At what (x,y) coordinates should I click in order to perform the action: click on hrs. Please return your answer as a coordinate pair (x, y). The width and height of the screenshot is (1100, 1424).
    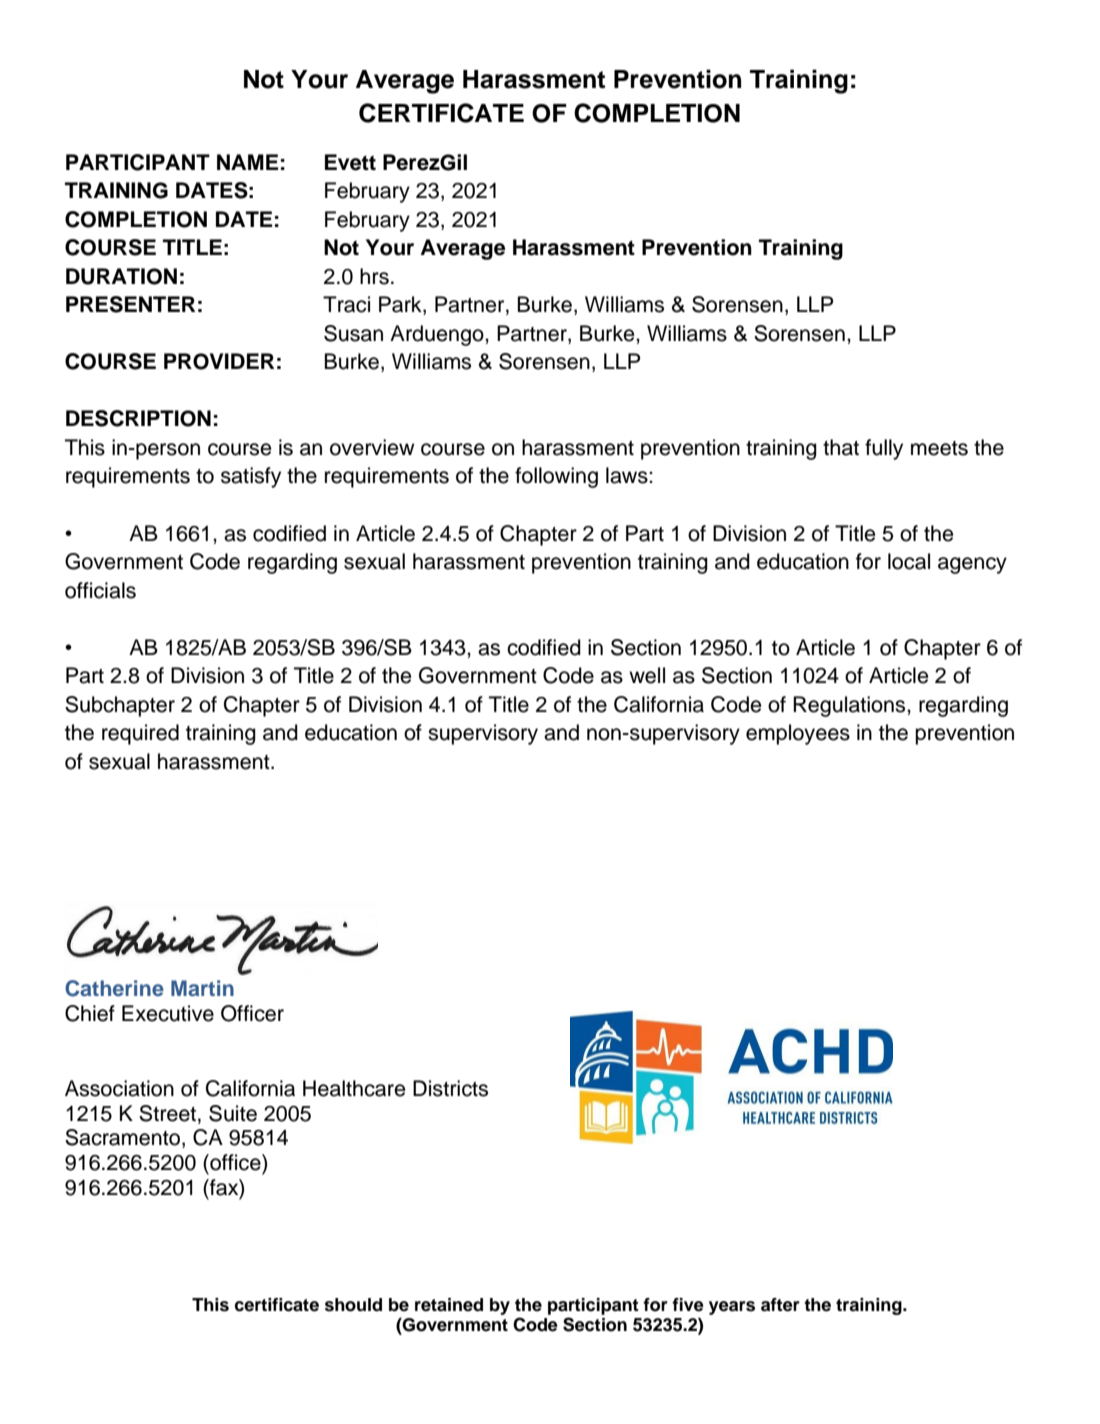
    Looking at the image, I should click on (374, 276).
